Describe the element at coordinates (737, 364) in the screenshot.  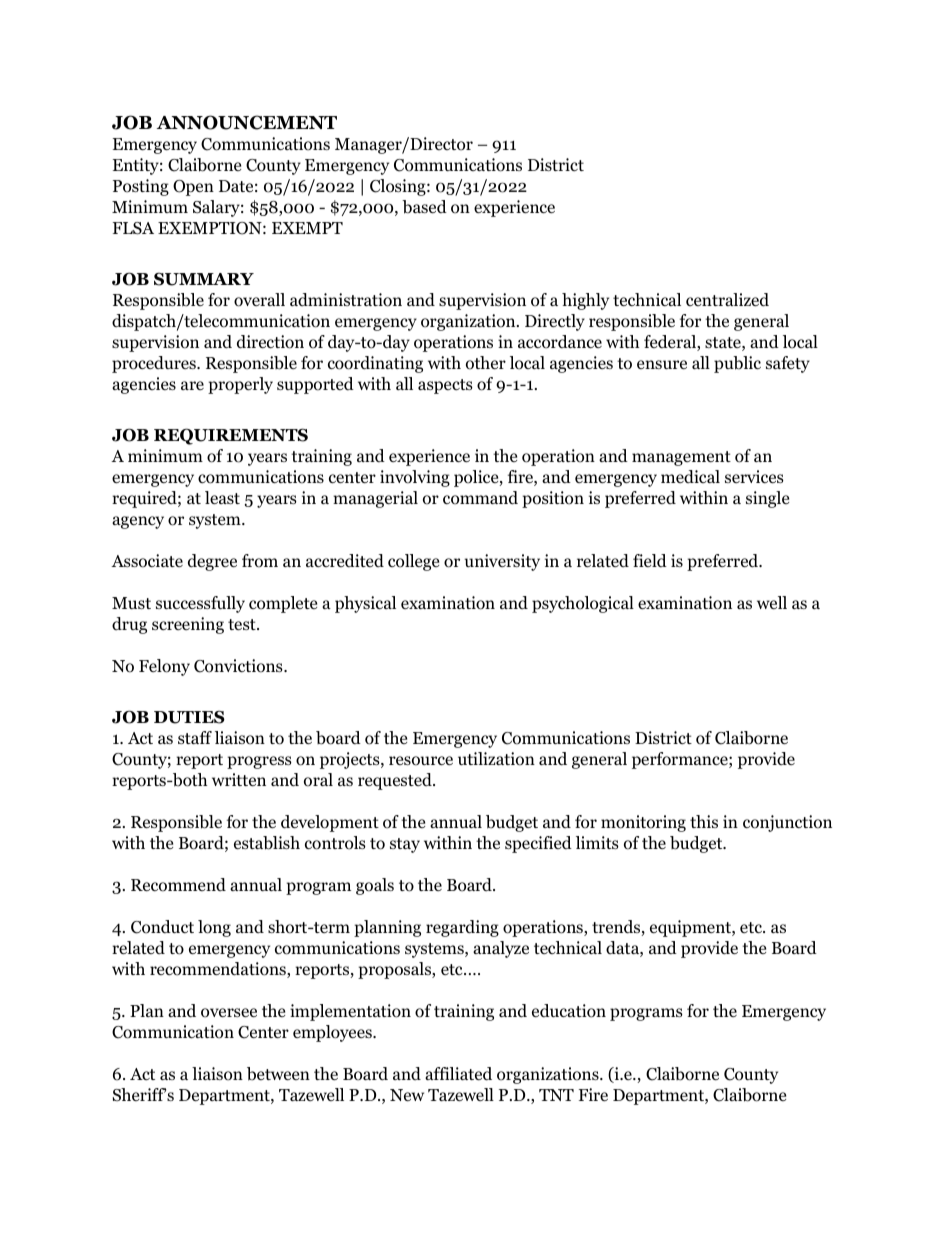
I see `public` at that location.
